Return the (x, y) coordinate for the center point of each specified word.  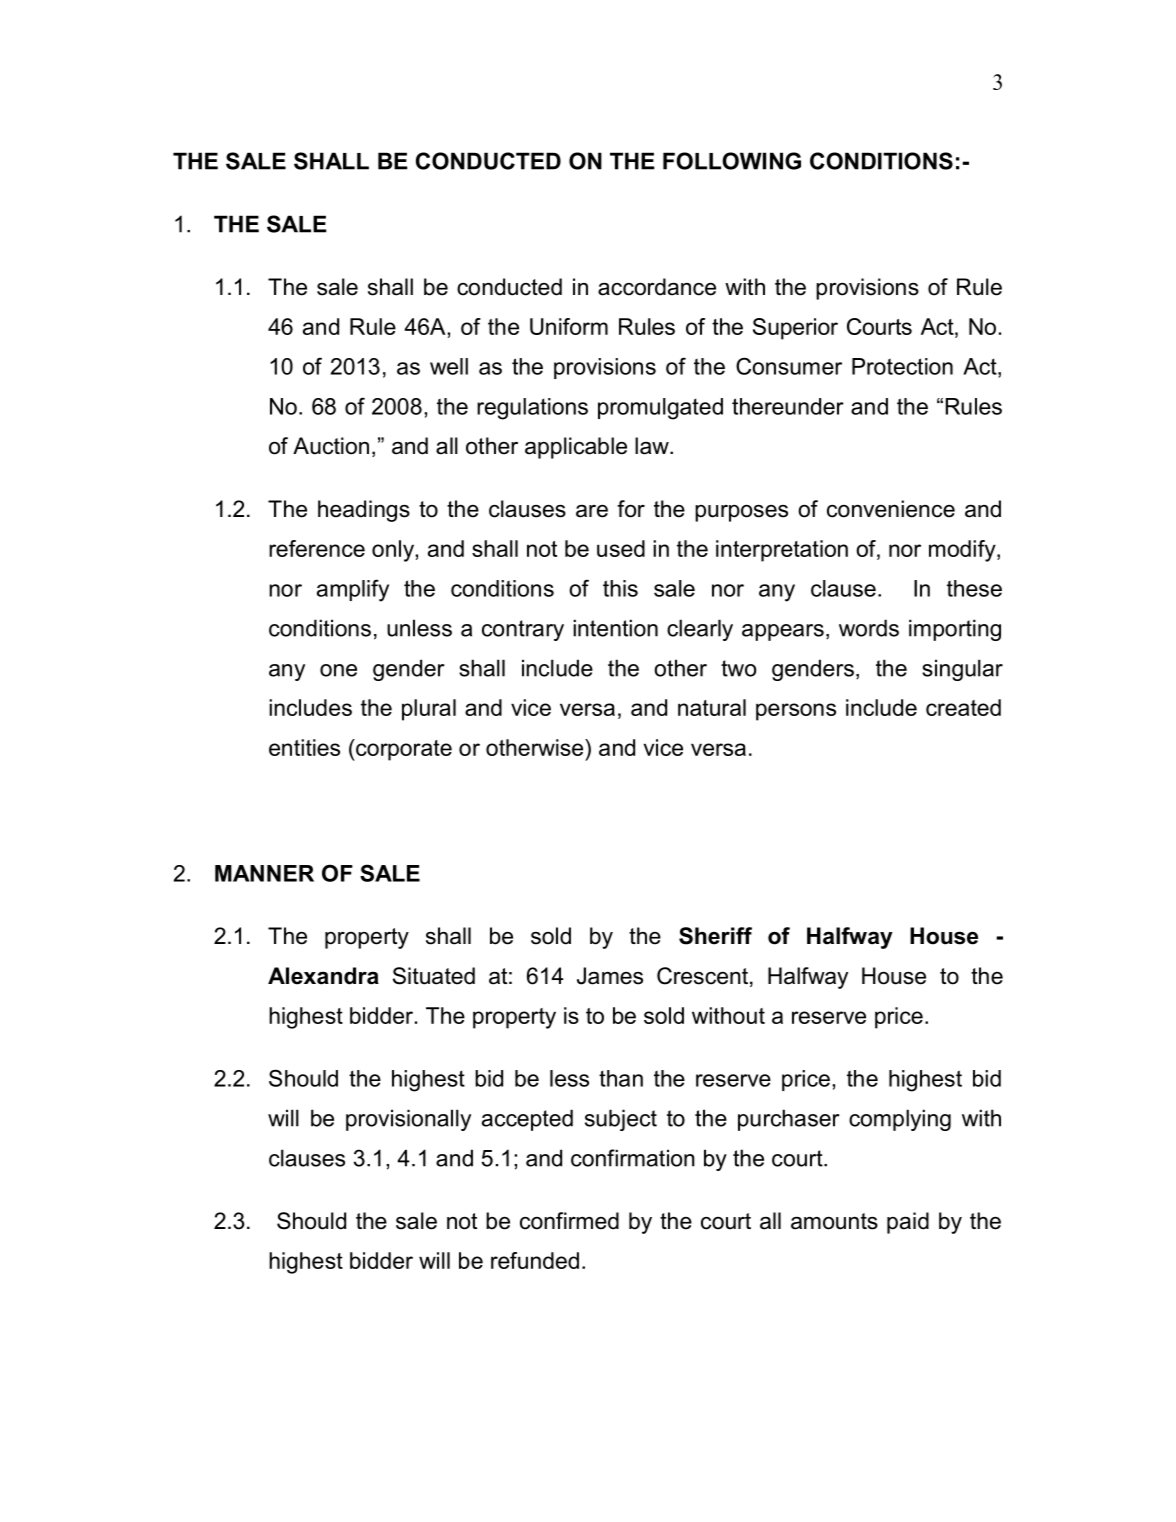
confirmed (569, 1221)
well (449, 366)
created (963, 707)
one (338, 670)
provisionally (408, 1120)
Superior (795, 329)
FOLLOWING (732, 161)
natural (712, 707)
